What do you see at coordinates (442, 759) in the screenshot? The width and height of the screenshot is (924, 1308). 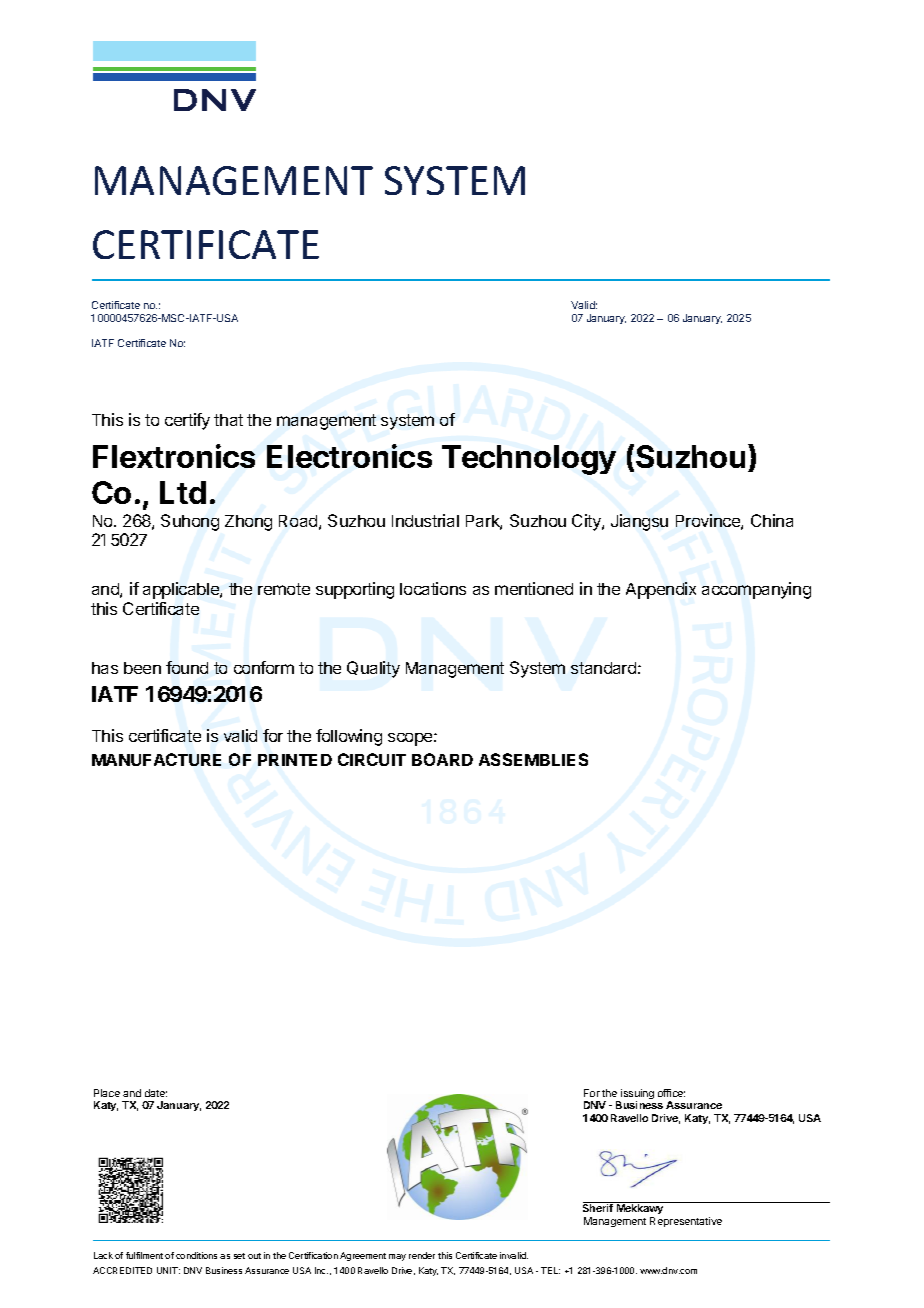 I see `BOARD` at bounding box center [442, 759].
